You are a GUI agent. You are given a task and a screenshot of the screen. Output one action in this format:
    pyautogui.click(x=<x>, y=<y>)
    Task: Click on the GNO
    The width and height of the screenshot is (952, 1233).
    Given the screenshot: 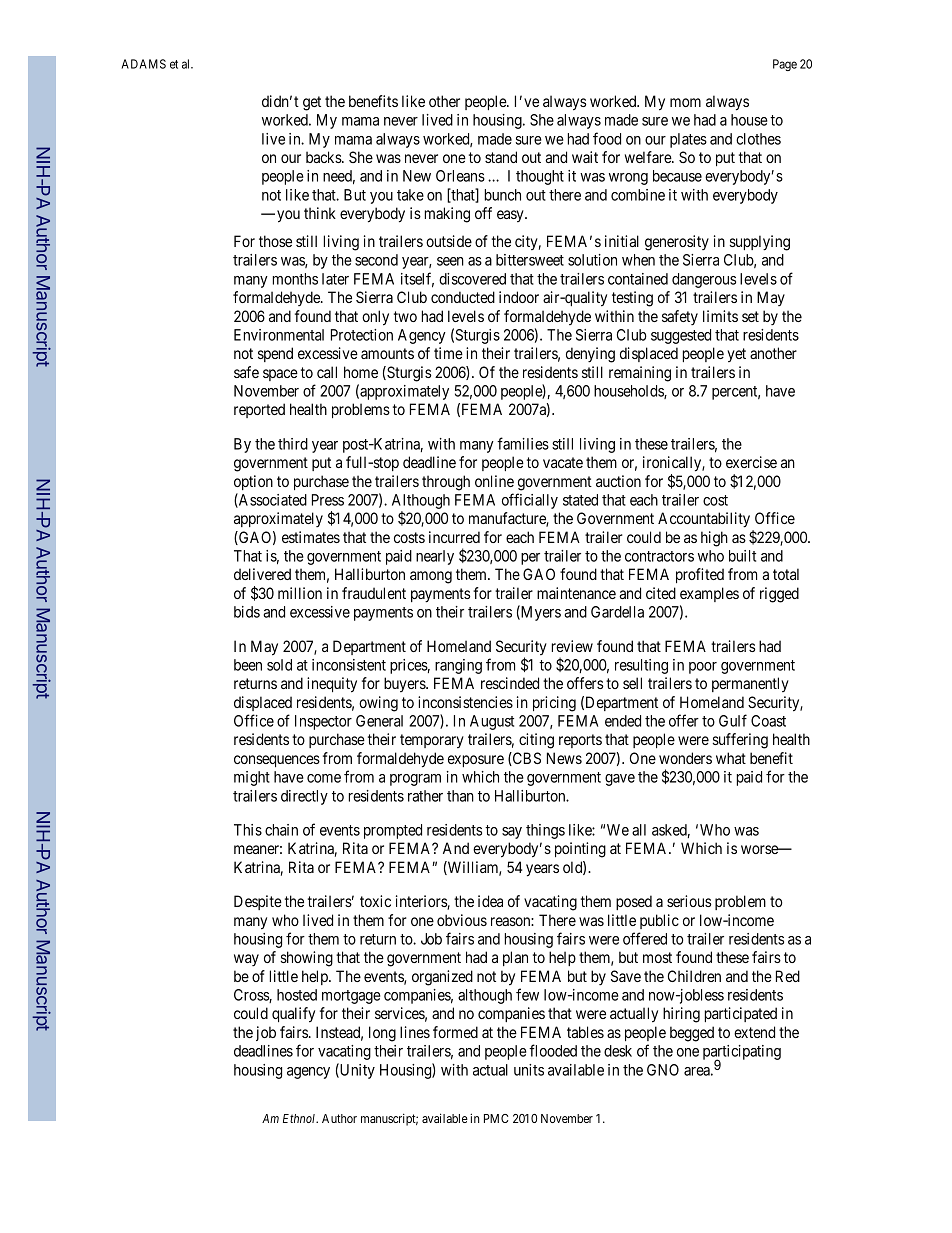 What is the action you would take?
    pyautogui.click(x=663, y=1070)
